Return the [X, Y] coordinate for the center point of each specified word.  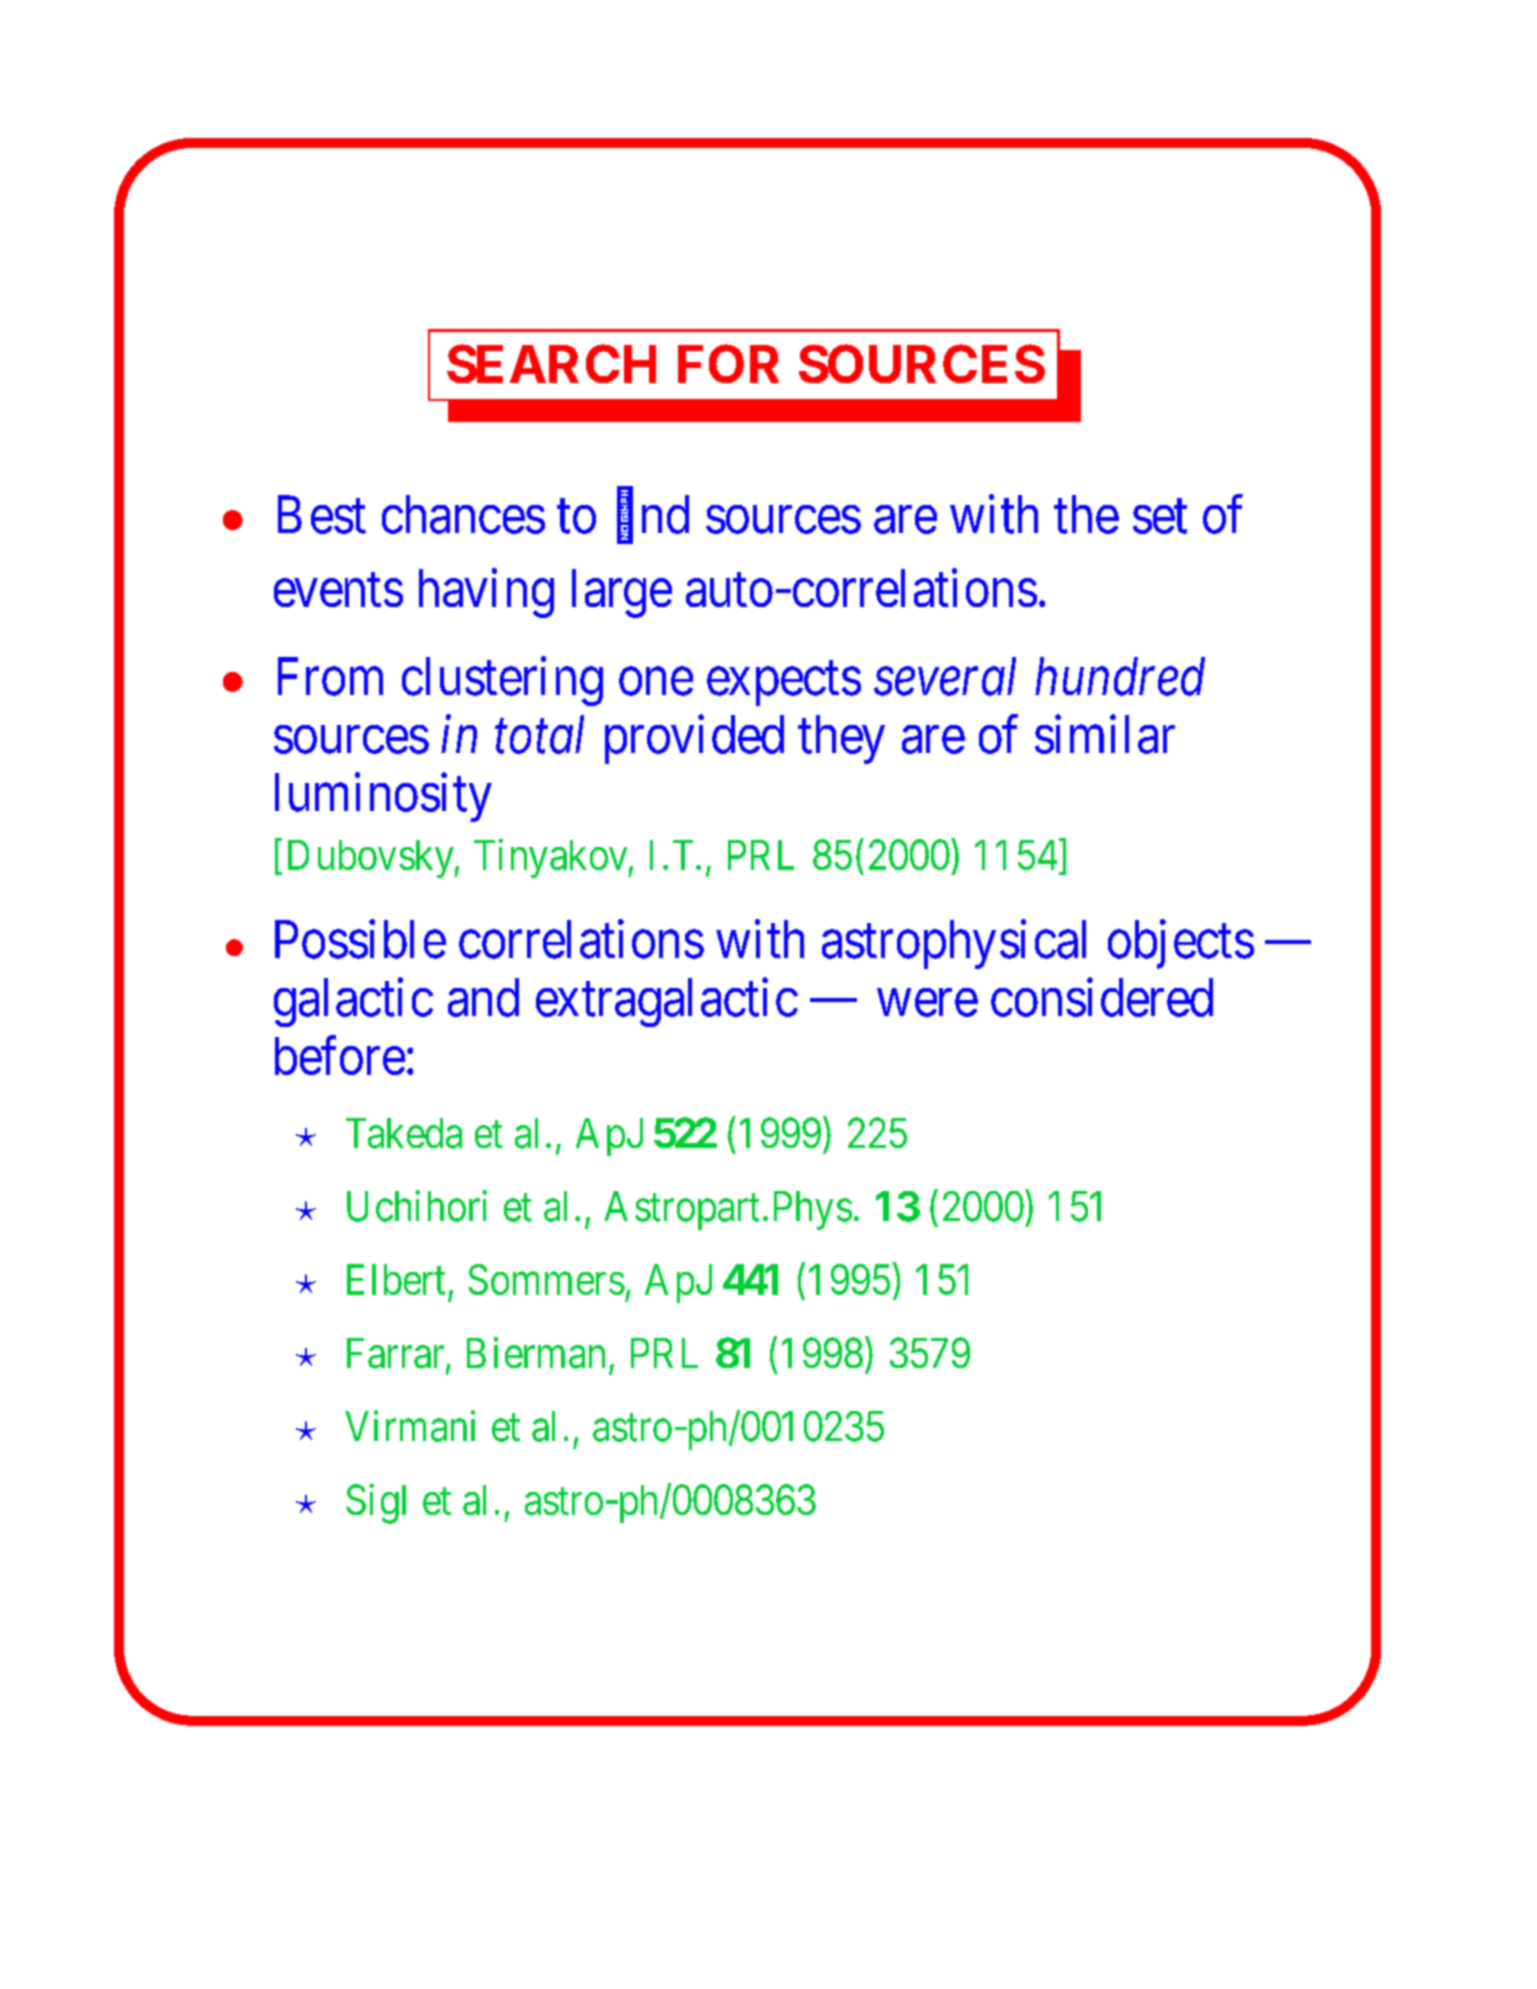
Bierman [536, 1353]
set [1160, 517]
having [486, 593]
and [483, 997]
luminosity [383, 797]
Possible [360, 939]
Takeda [404, 1133]
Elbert [396, 1279]
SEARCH [551, 363]
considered [1102, 997]
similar [1105, 734]
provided [694, 739]
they [841, 739]
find [653, 515]
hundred [1120, 676]
